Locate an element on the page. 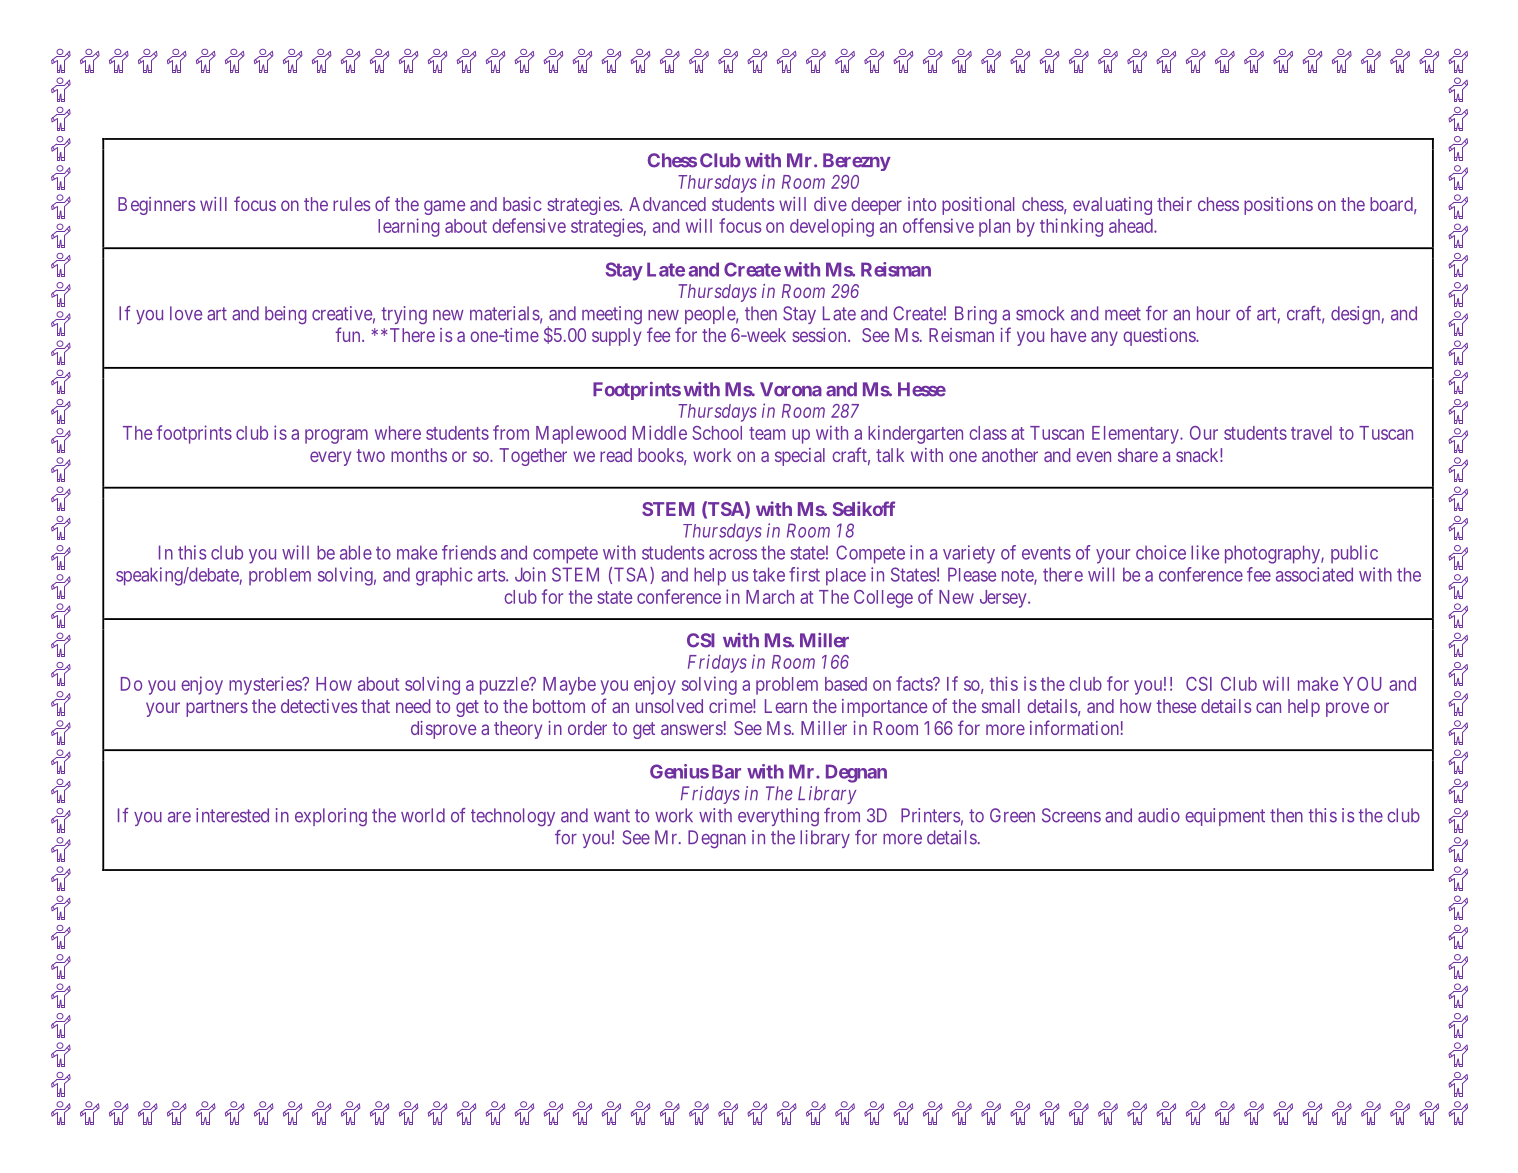 The image size is (1518, 1173). able is located at coordinates (356, 552).
